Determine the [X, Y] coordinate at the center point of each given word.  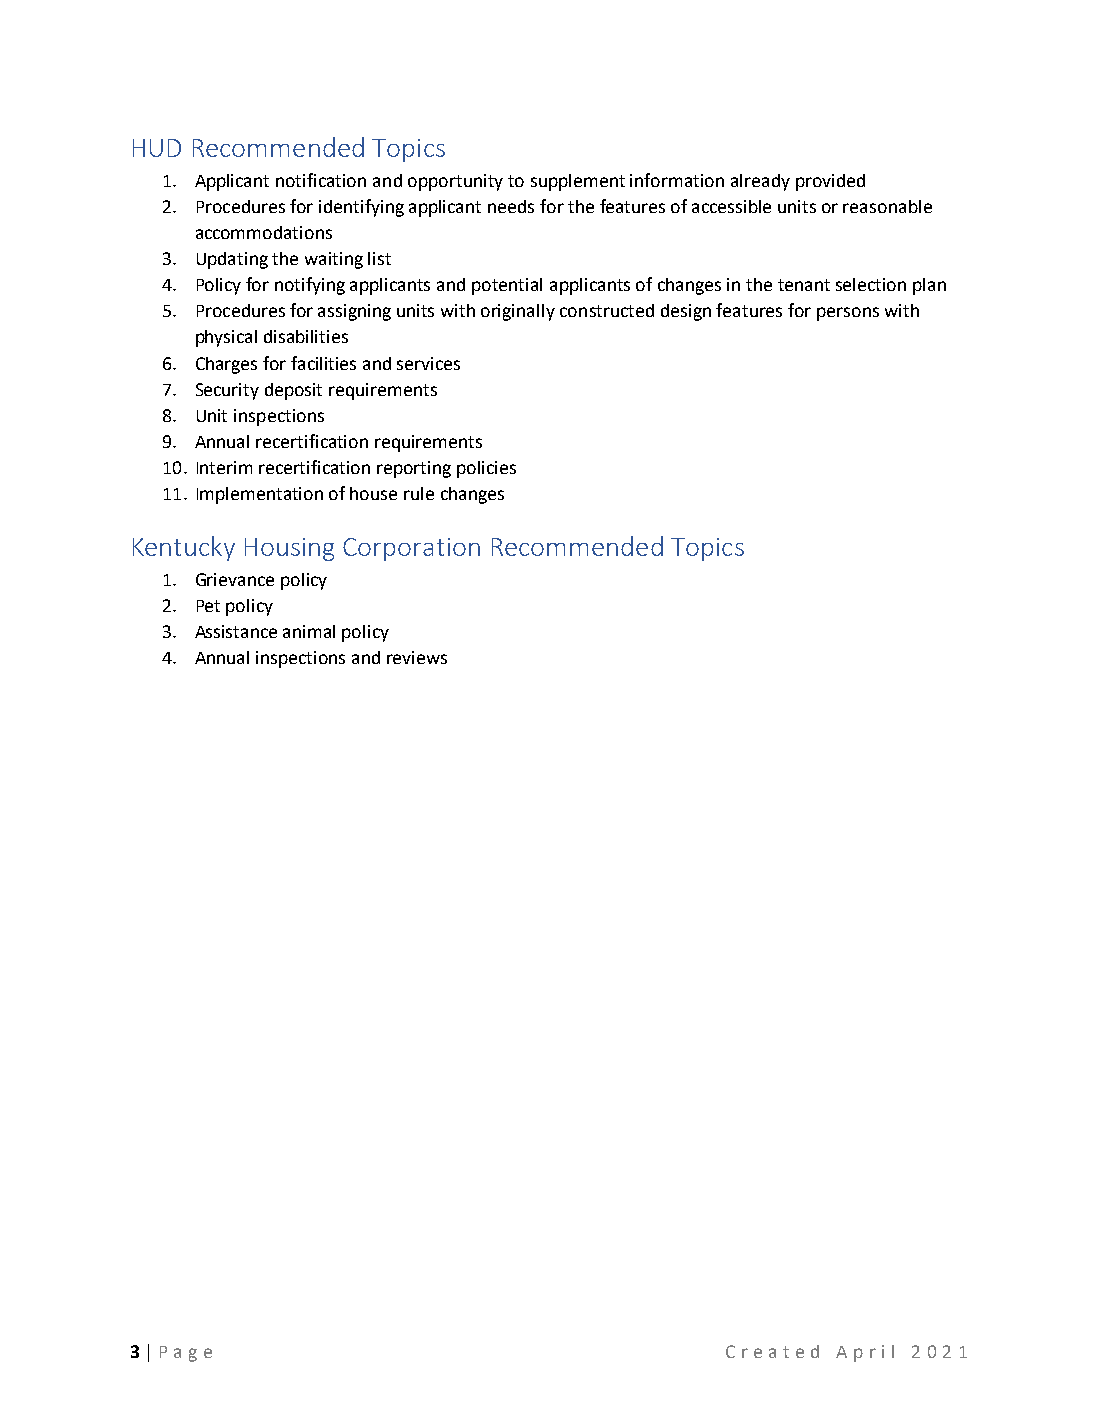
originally [518, 312]
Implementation [260, 495]
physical [226, 338]
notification [321, 180]
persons [848, 314]
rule [419, 493]
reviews [417, 657]
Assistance [236, 631]
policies [486, 469]
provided [830, 182]
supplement [578, 182]
